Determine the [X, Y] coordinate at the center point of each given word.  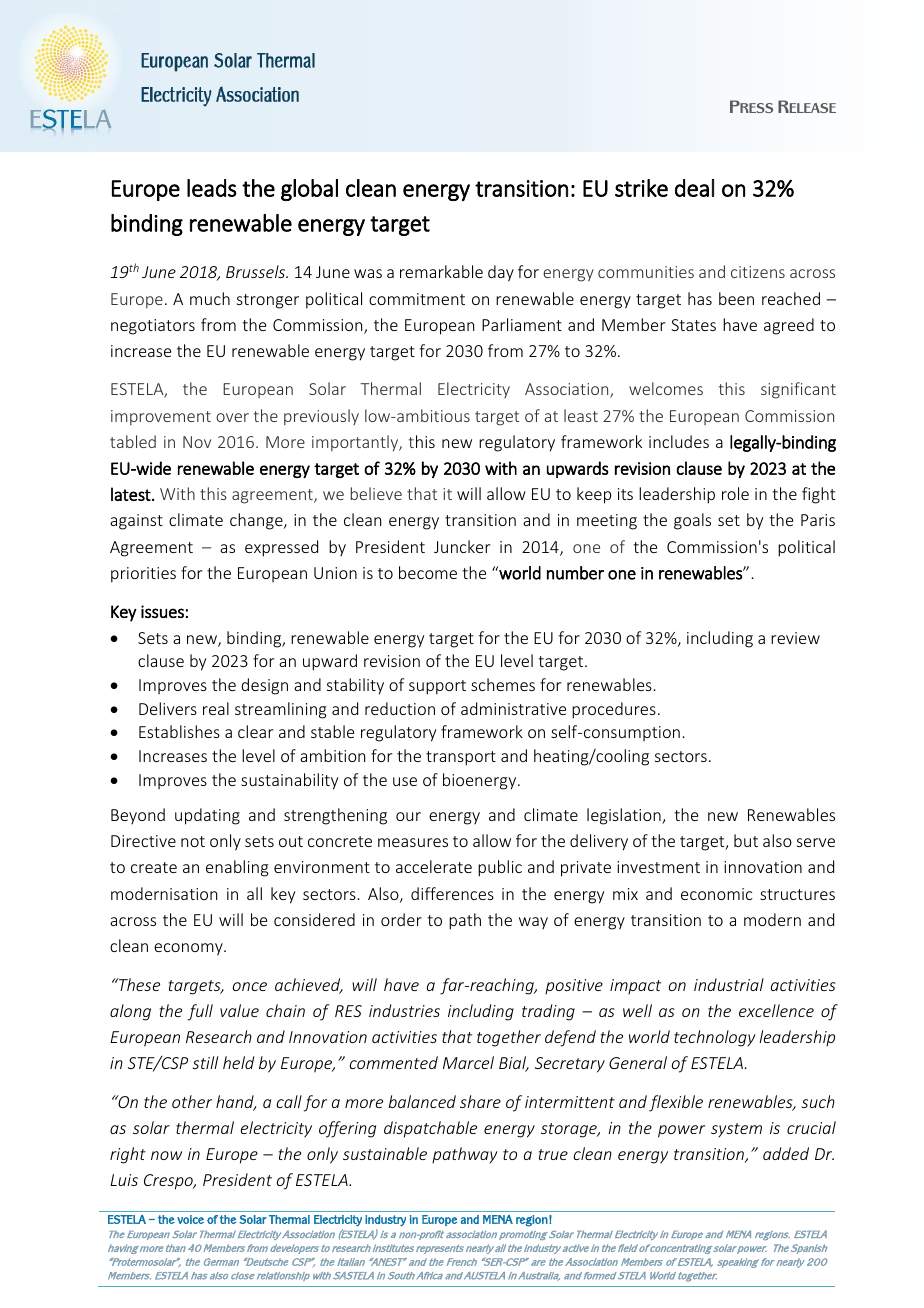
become [428, 572]
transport [461, 758]
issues [162, 611]
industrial [729, 984]
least [581, 415]
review [795, 638]
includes [679, 441]
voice [190, 1219]
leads [211, 188]
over [232, 417]
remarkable [441, 271]
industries [404, 1010]
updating [207, 816]
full [200, 1012]
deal [694, 188]
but [746, 840]
